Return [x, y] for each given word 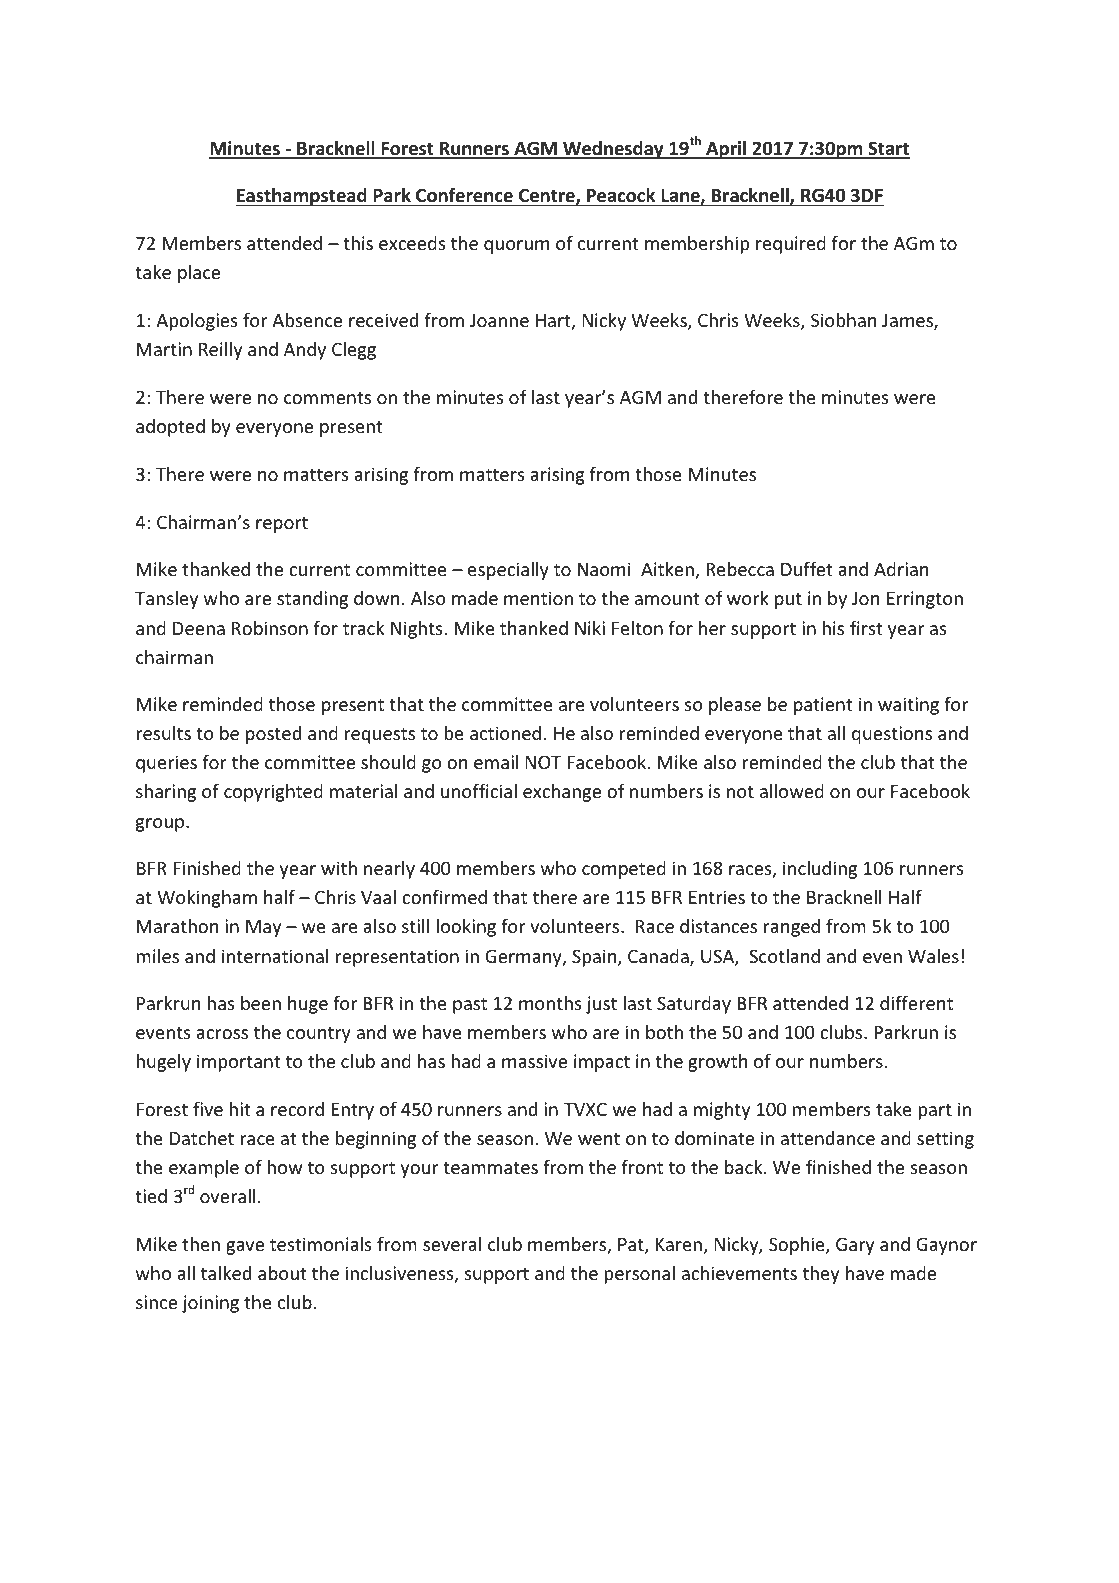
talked [226, 1273]
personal [639, 1275]
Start [888, 149]
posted [273, 735]
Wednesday [613, 150]
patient [823, 706]
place [199, 274]
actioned [505, 733]
